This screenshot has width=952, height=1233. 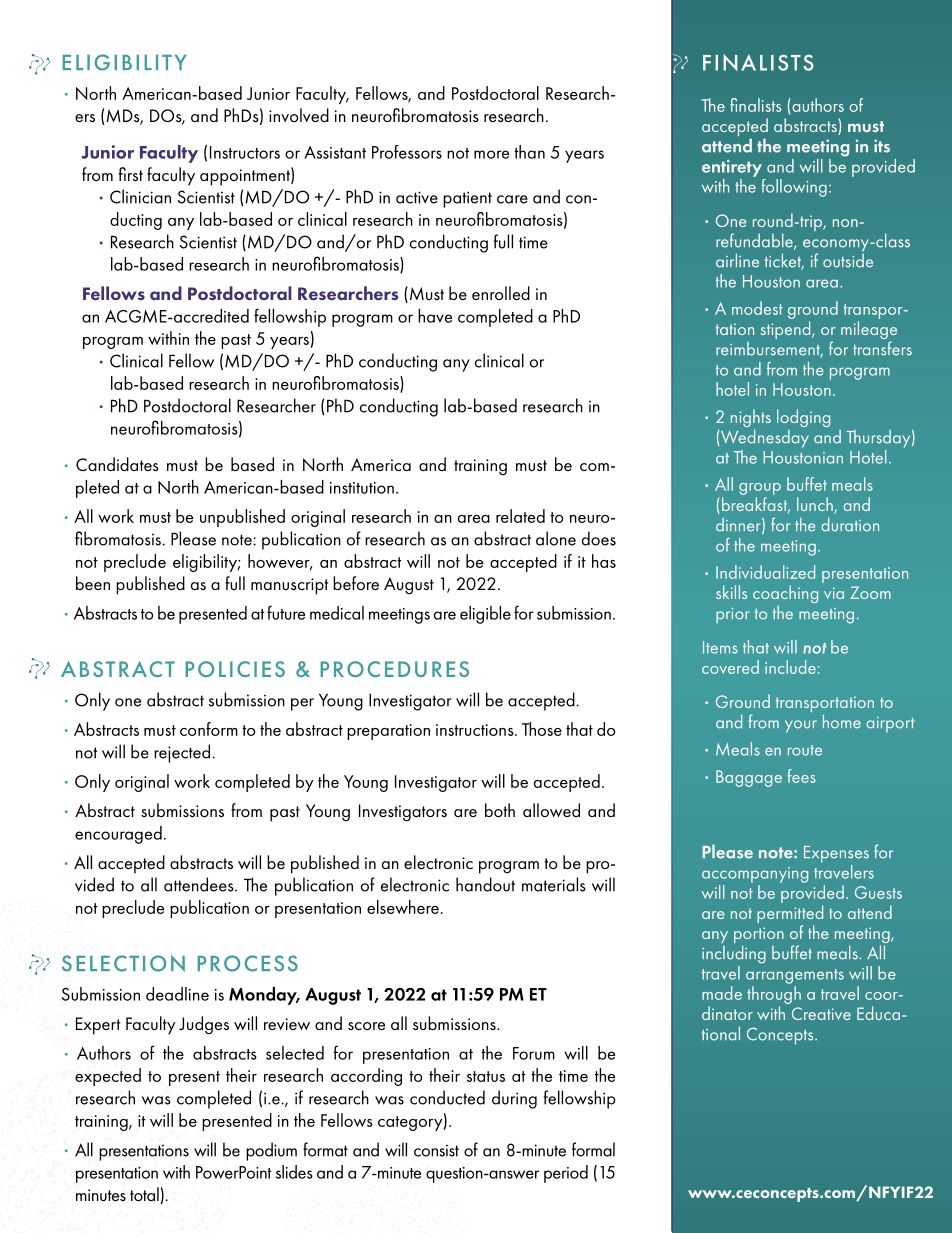 I want to click on both, so click(x=500, y=810).
